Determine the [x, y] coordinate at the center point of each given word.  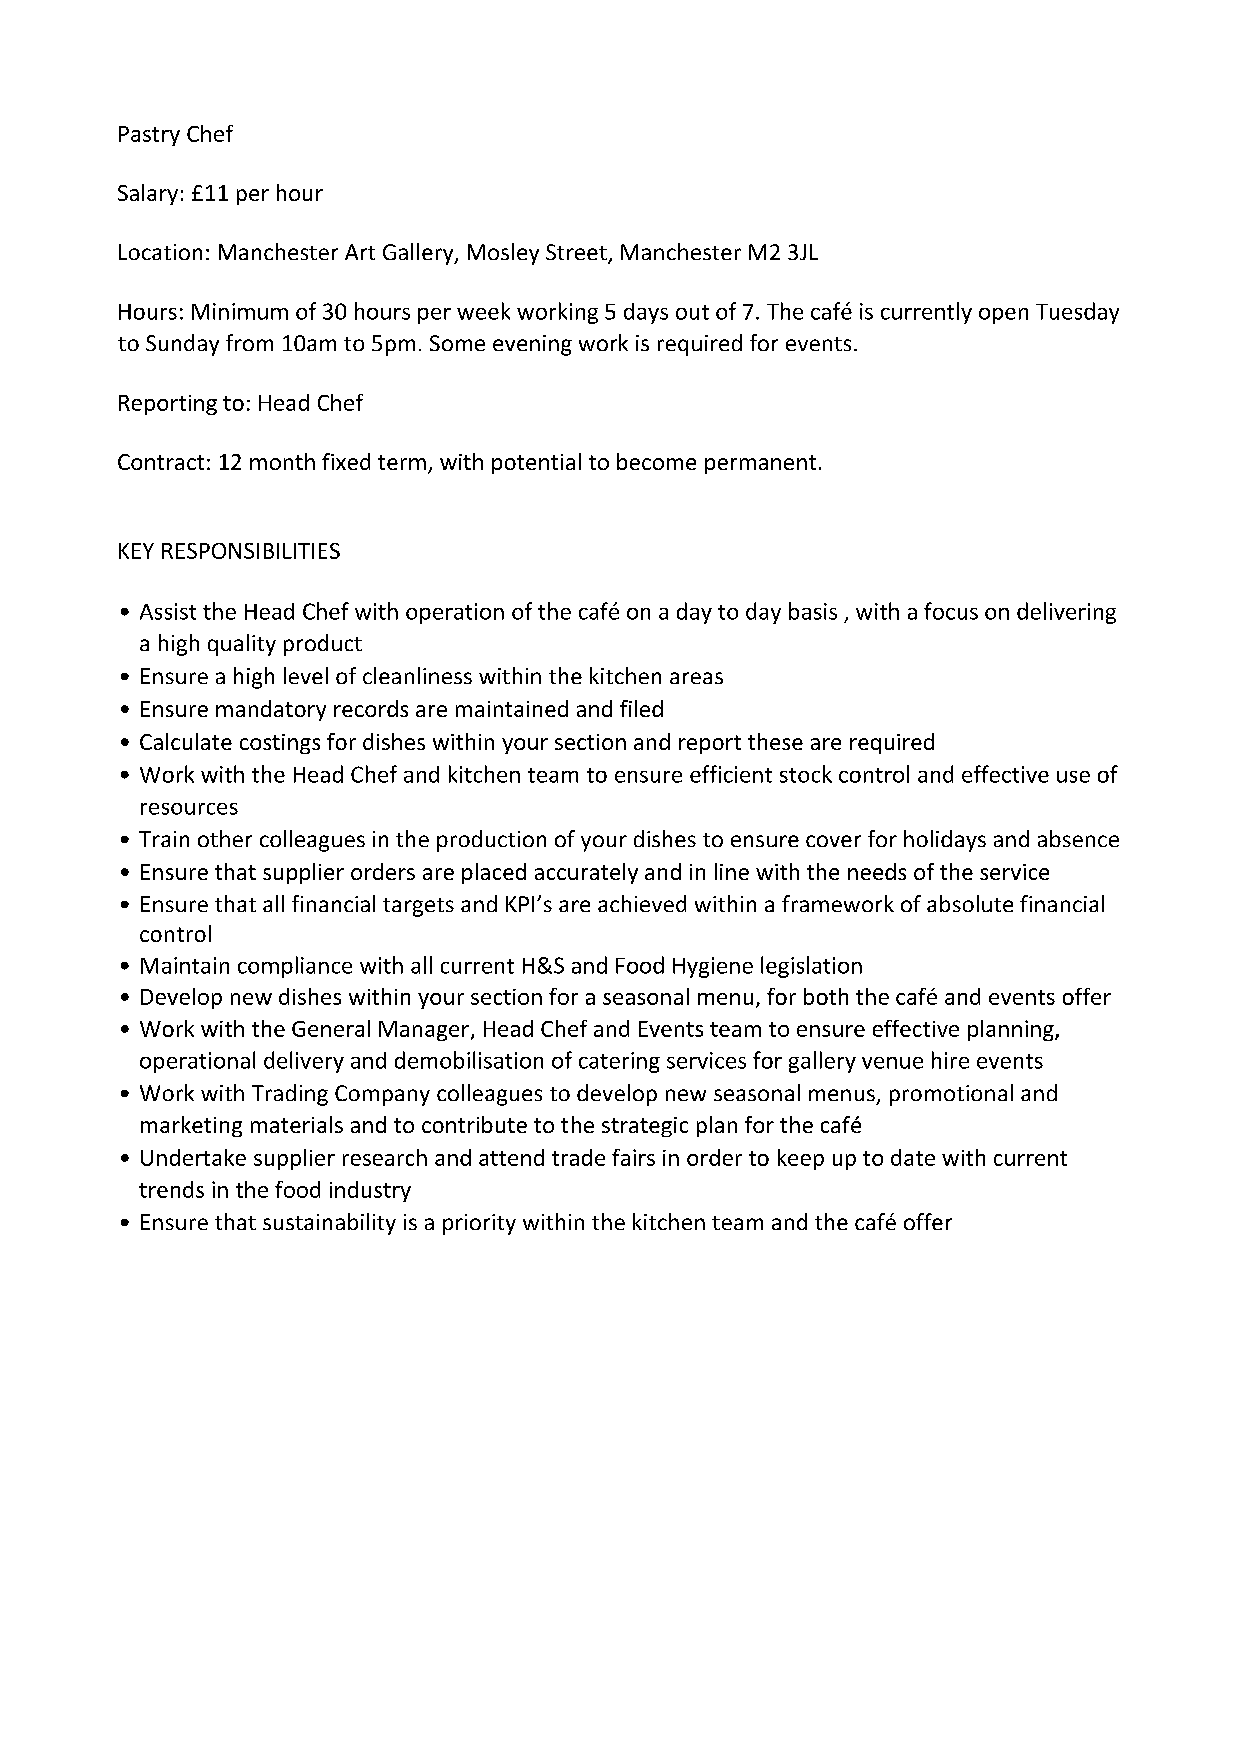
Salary [148, 194]
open [1003, 316]
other [225, 838]
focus [951, 611]
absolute [970, 903]
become [656, 461]
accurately [586, 873]
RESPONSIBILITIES [251, 551]
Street [577, 253]
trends [171, 1189]
